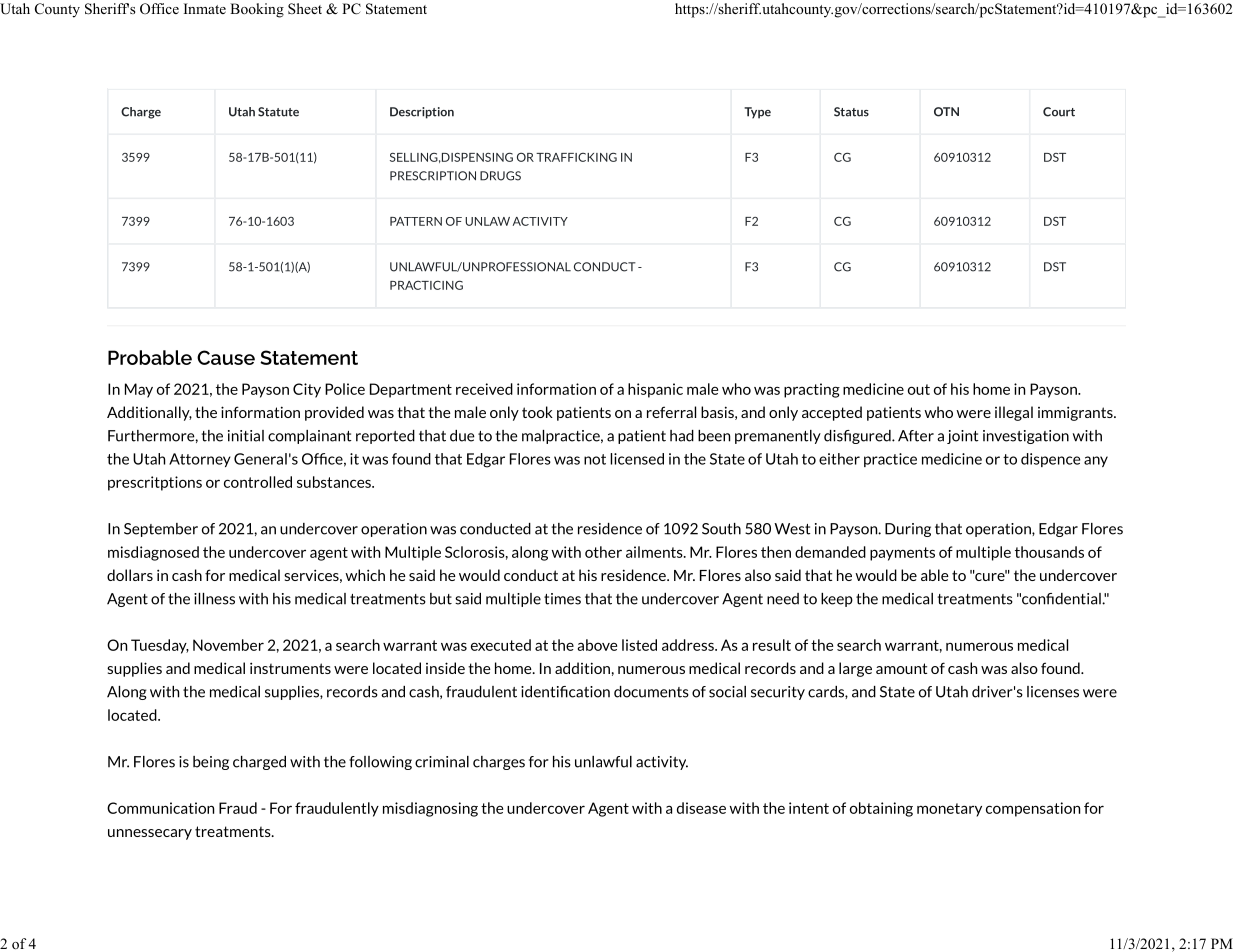 This page has height=952, width=1233. Describe the element at coordinates (257, 10) in the page. I see `Booking` at that location.
